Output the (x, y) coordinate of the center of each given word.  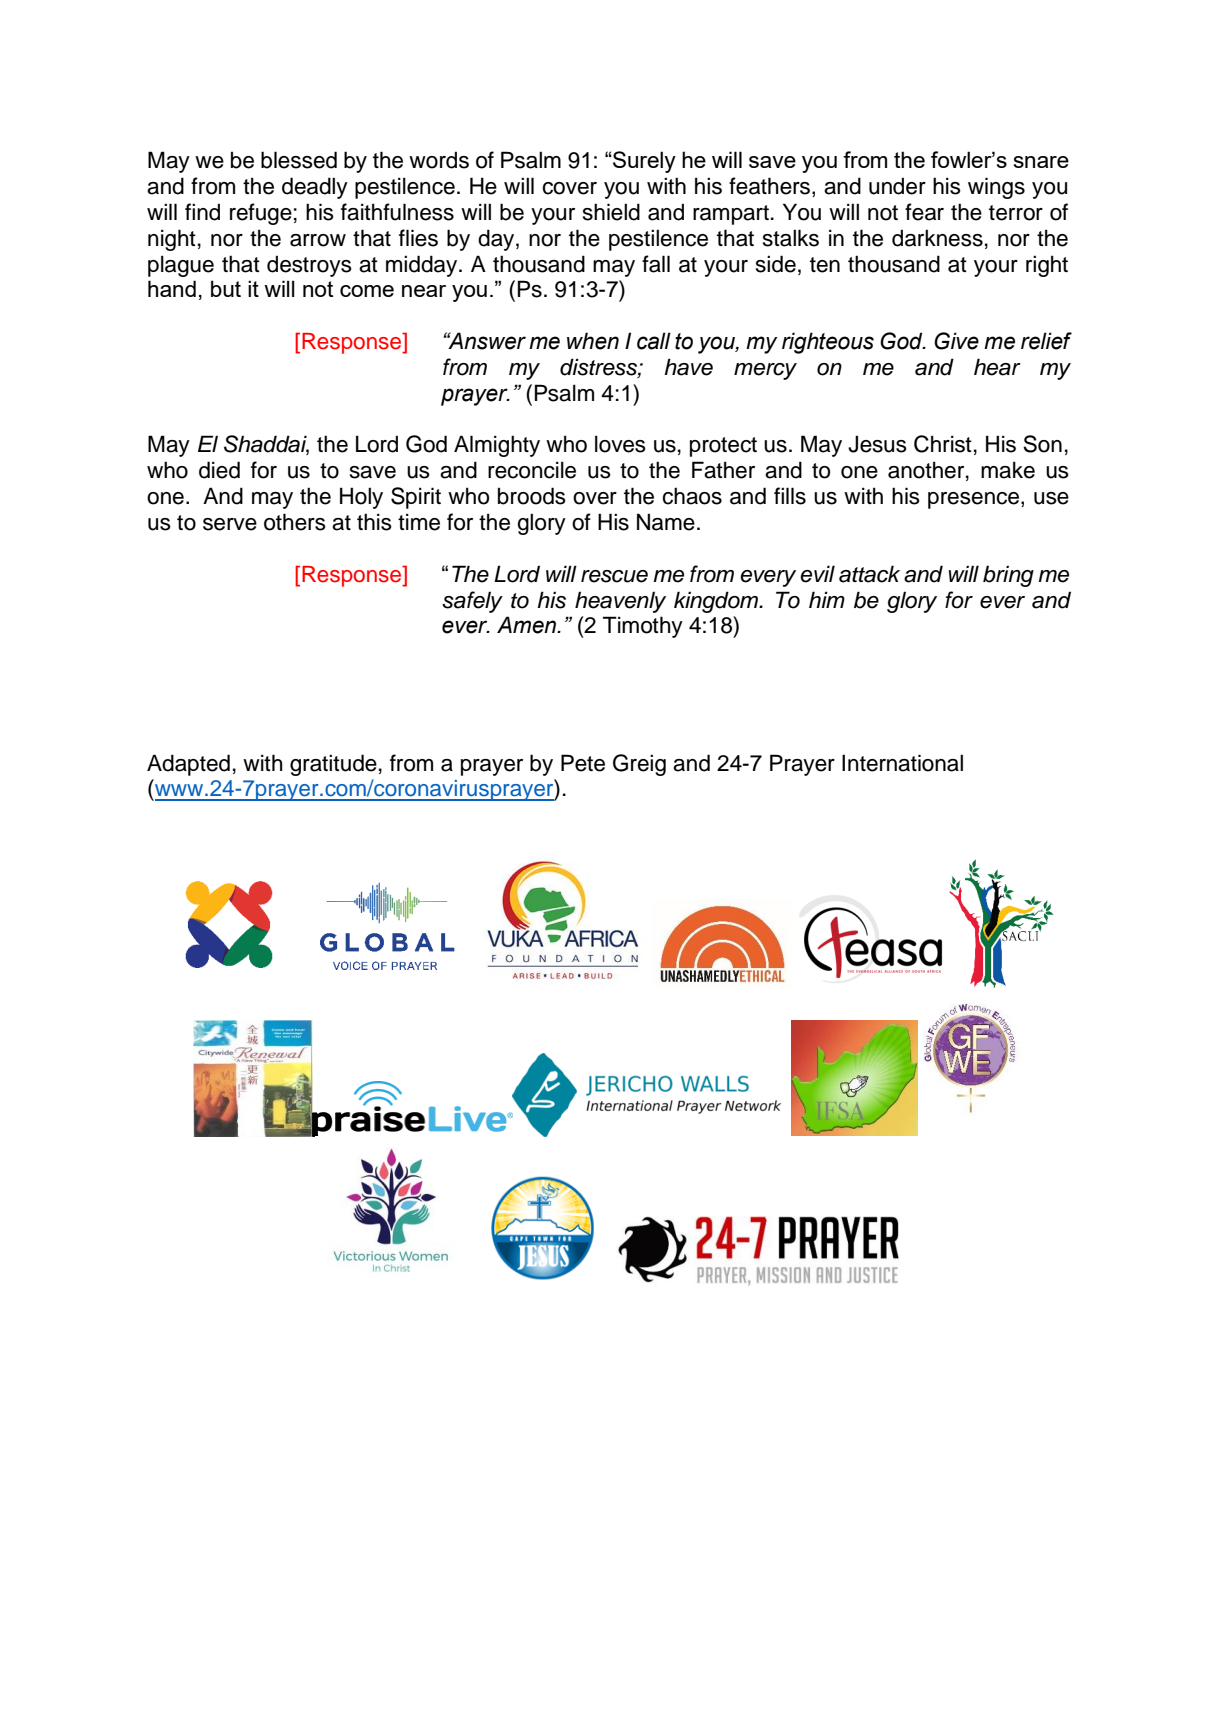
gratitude (333, 765)
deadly (315, 188)
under (897, 186)
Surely (643, 162)
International (902, 763)
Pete (583, 763)
